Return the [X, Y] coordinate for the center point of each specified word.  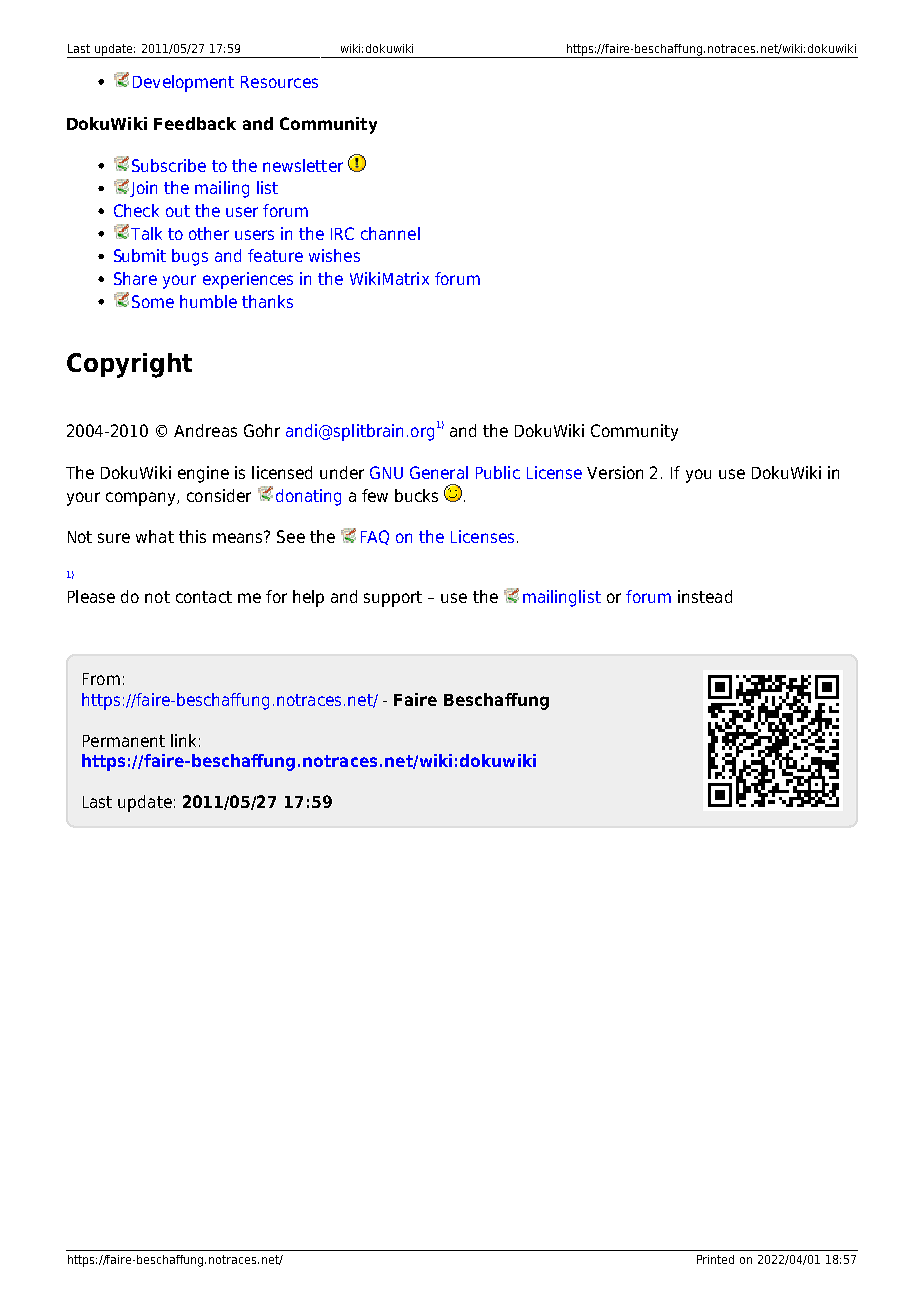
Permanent [124, 741]
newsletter [303, 165]
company [142, 499]
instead [705, 596]
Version [615, 472]
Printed [715, 1259]
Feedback [195, 123]
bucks [416, 495]
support [393, 599]
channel [390, 233]
